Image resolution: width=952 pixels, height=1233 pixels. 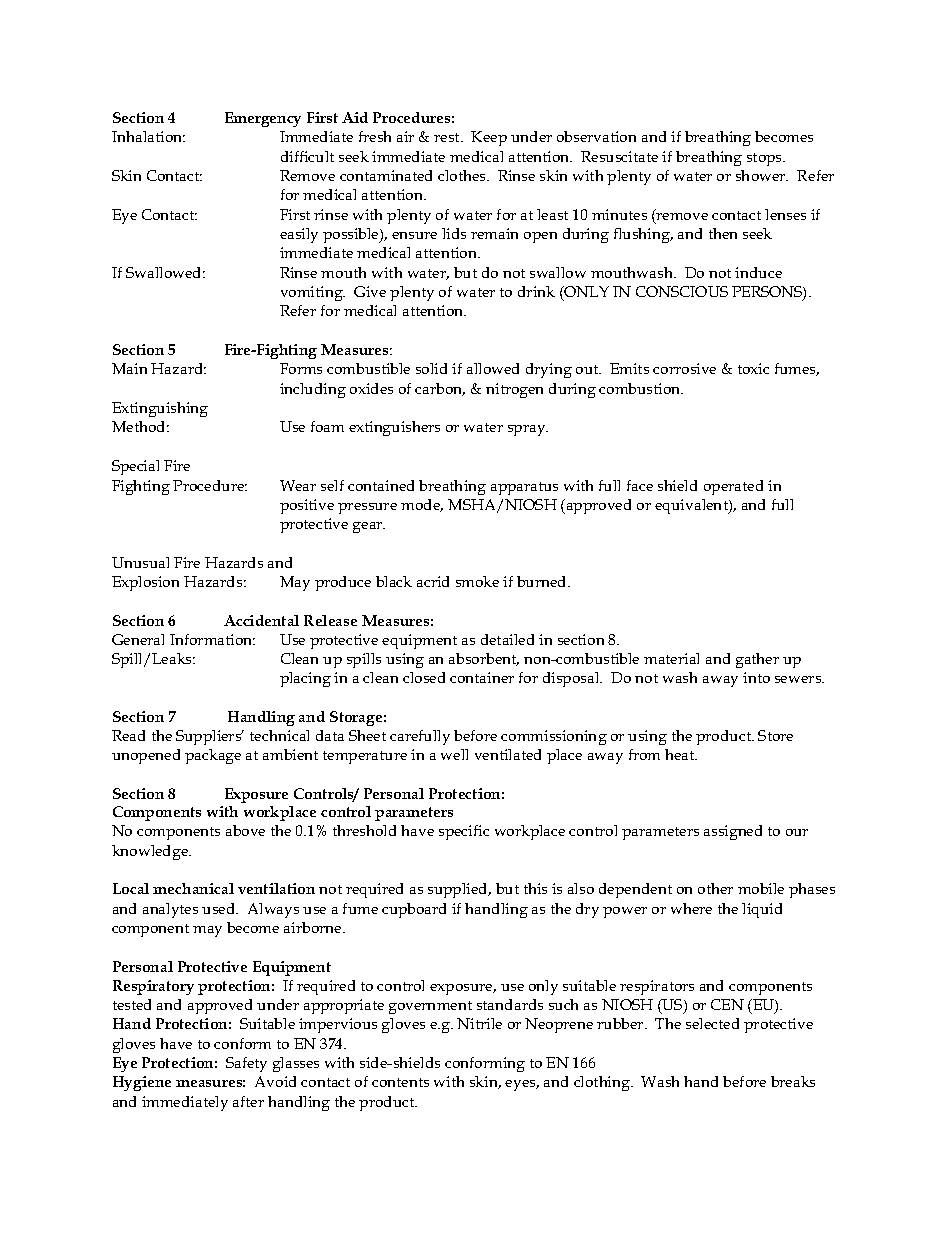 I want to click on mechanical, so click(x=193, y=888).
